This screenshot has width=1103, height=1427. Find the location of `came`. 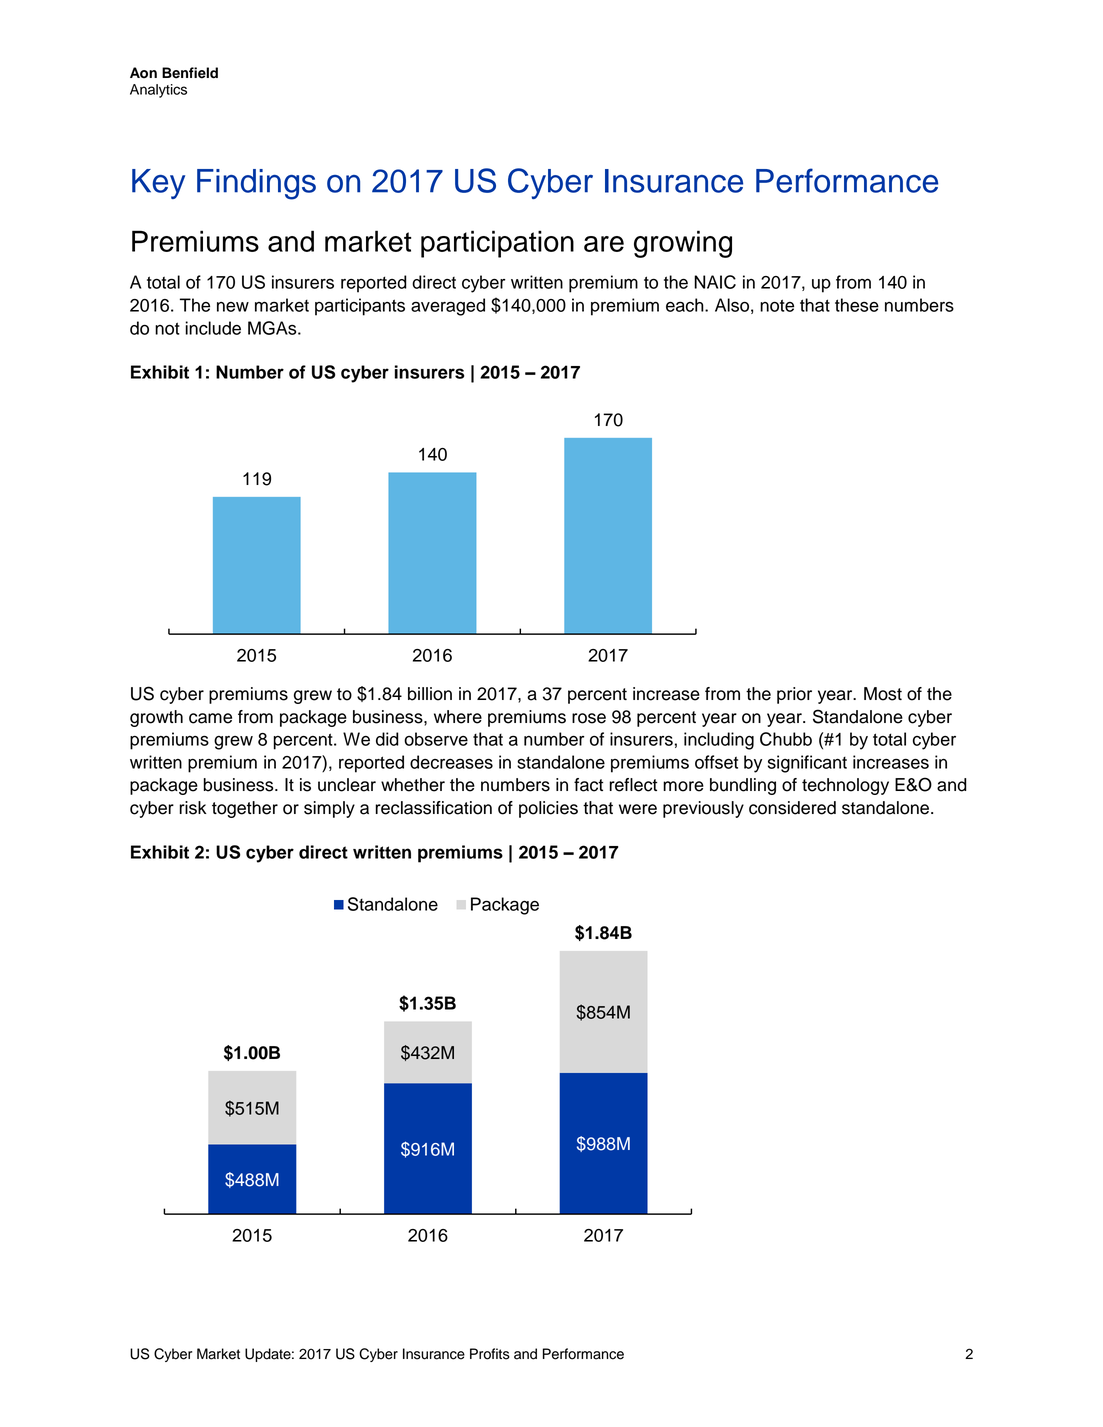

came is located at coordinates (210, 718).
